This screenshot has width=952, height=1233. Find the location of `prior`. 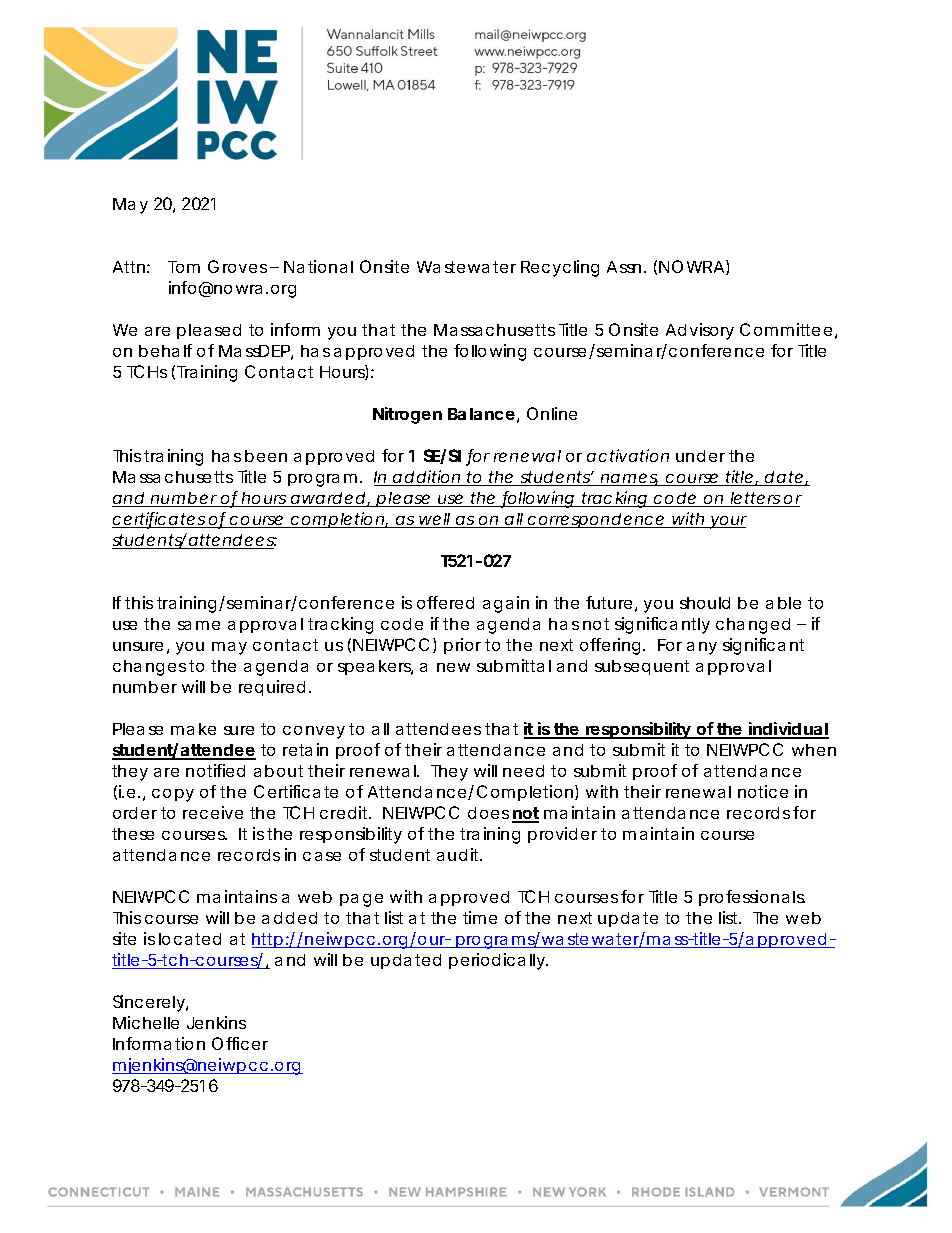

prior is located at coordinates (462, 646).
